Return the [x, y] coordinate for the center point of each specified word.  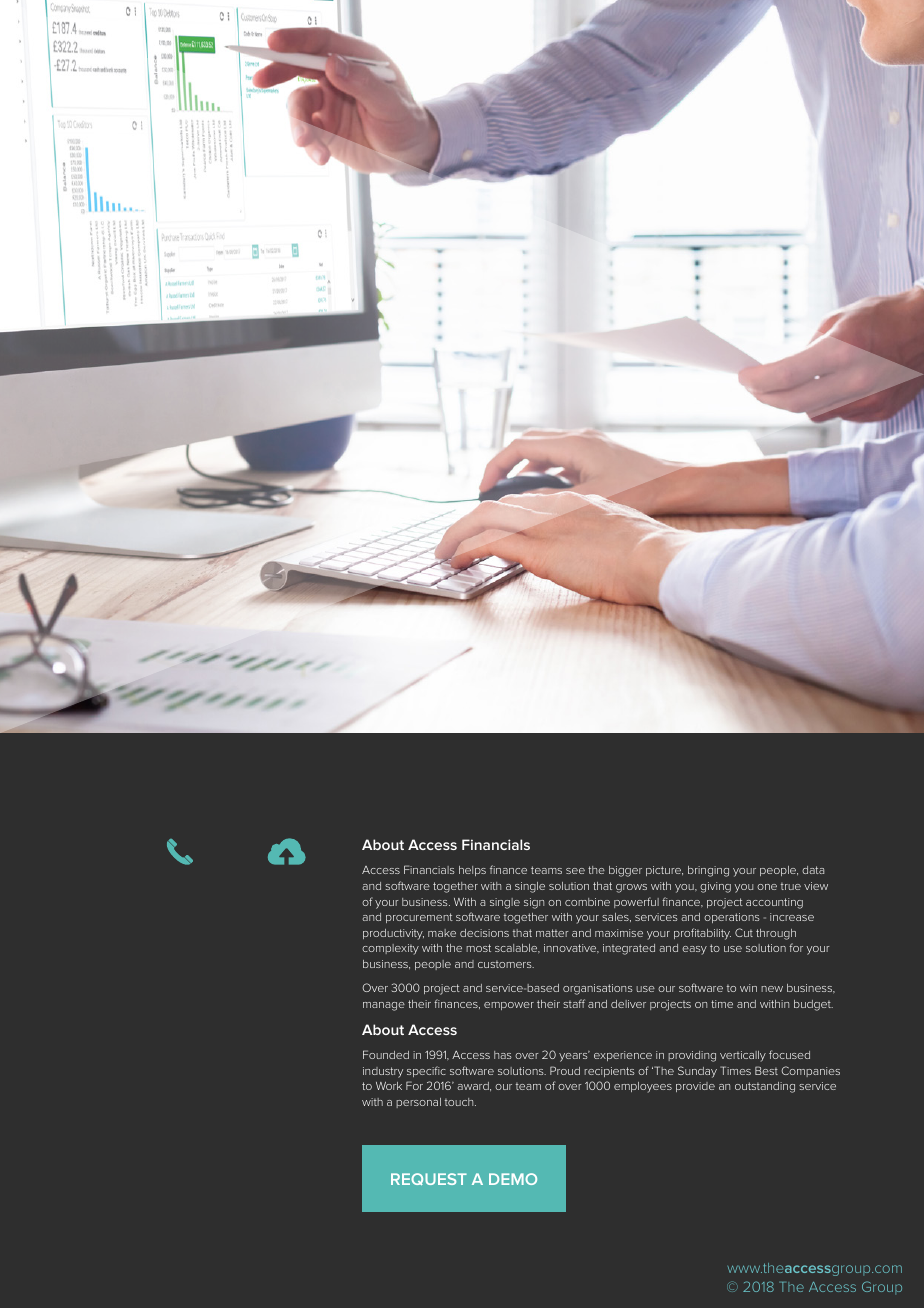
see [575, 871]
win [748, 988]
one [767, 887]
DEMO [513, 1179]
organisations [598, 989]
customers [506, 964]
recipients [609, 1072]
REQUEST [429, 1179]
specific [426, 1071]
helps [472, 871]
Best [766, 1070]
